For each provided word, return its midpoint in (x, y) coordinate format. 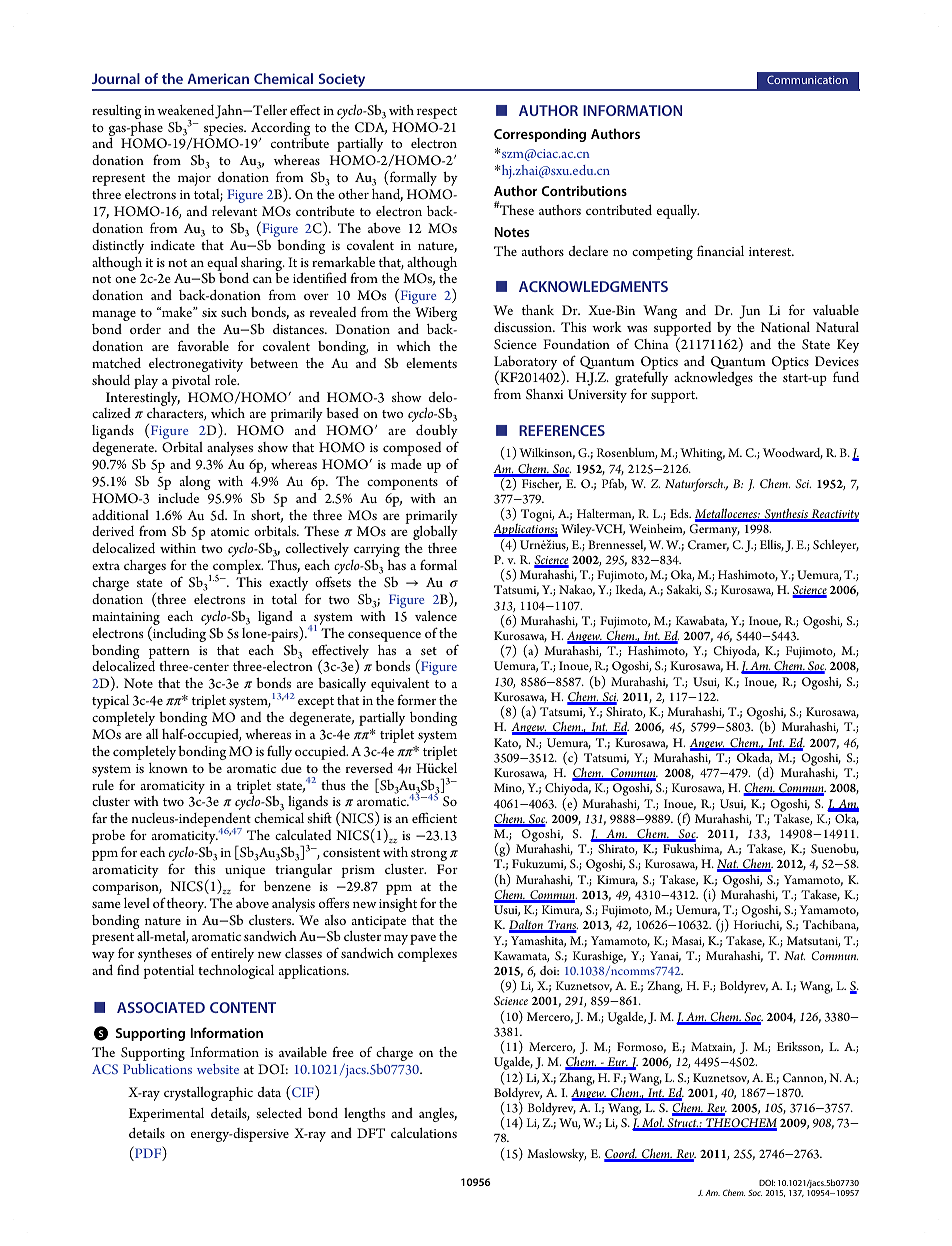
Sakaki (684, 590)
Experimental (166, 1115)
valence (436, 616)
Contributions (584, 190)
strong (429, 855)
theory (186, 905)
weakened (185, 110)
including (178, 634)
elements (431, 363)
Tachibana (831, 925)
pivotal (191, 382)
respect (437, 113)
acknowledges (713, 379)
